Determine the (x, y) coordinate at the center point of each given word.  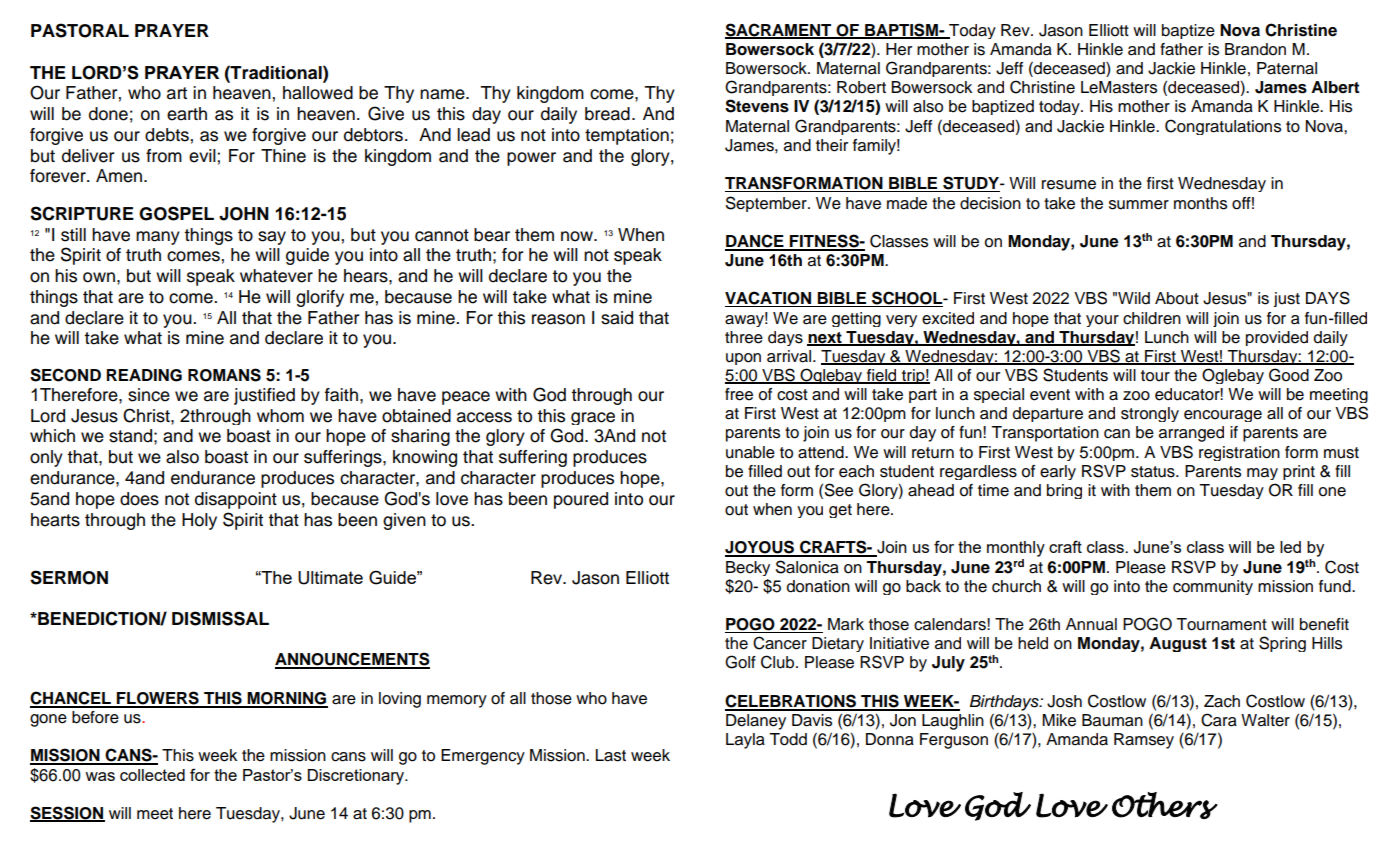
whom (280, 416)
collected (152, 775)
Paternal (1287, 68)
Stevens (757, 106)
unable (750, 452)
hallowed (318, 93)
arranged (1191, 434)
